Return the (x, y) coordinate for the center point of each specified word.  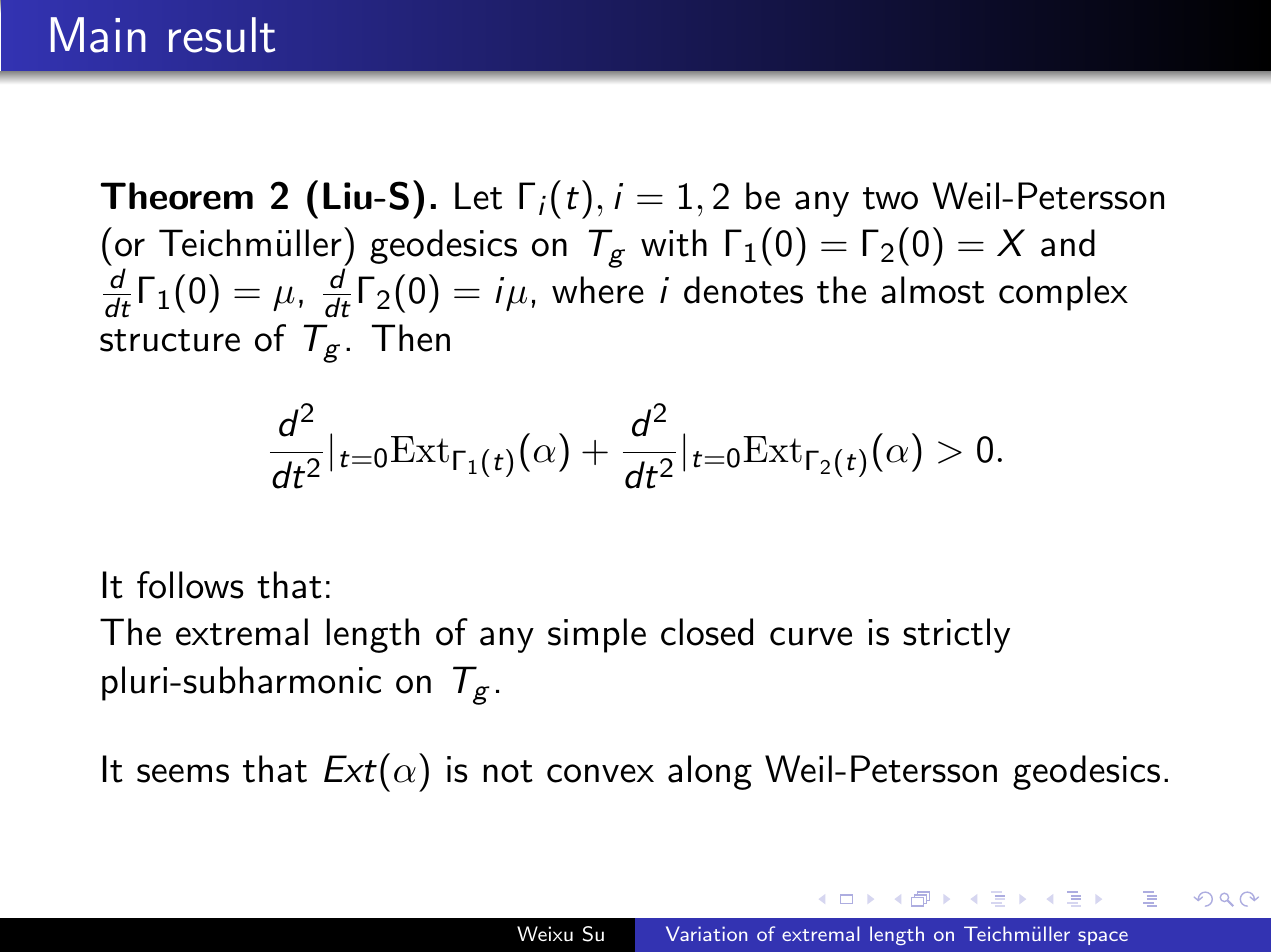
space (1103, 938)
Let (478, 196)
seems (183, 773)
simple (597, 635)
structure (170, 340)
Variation (706, 933)
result (222, 35)
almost (932, 290)
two (890, 198)
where (598, 290)
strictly (956, 635)
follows (190, 585)
